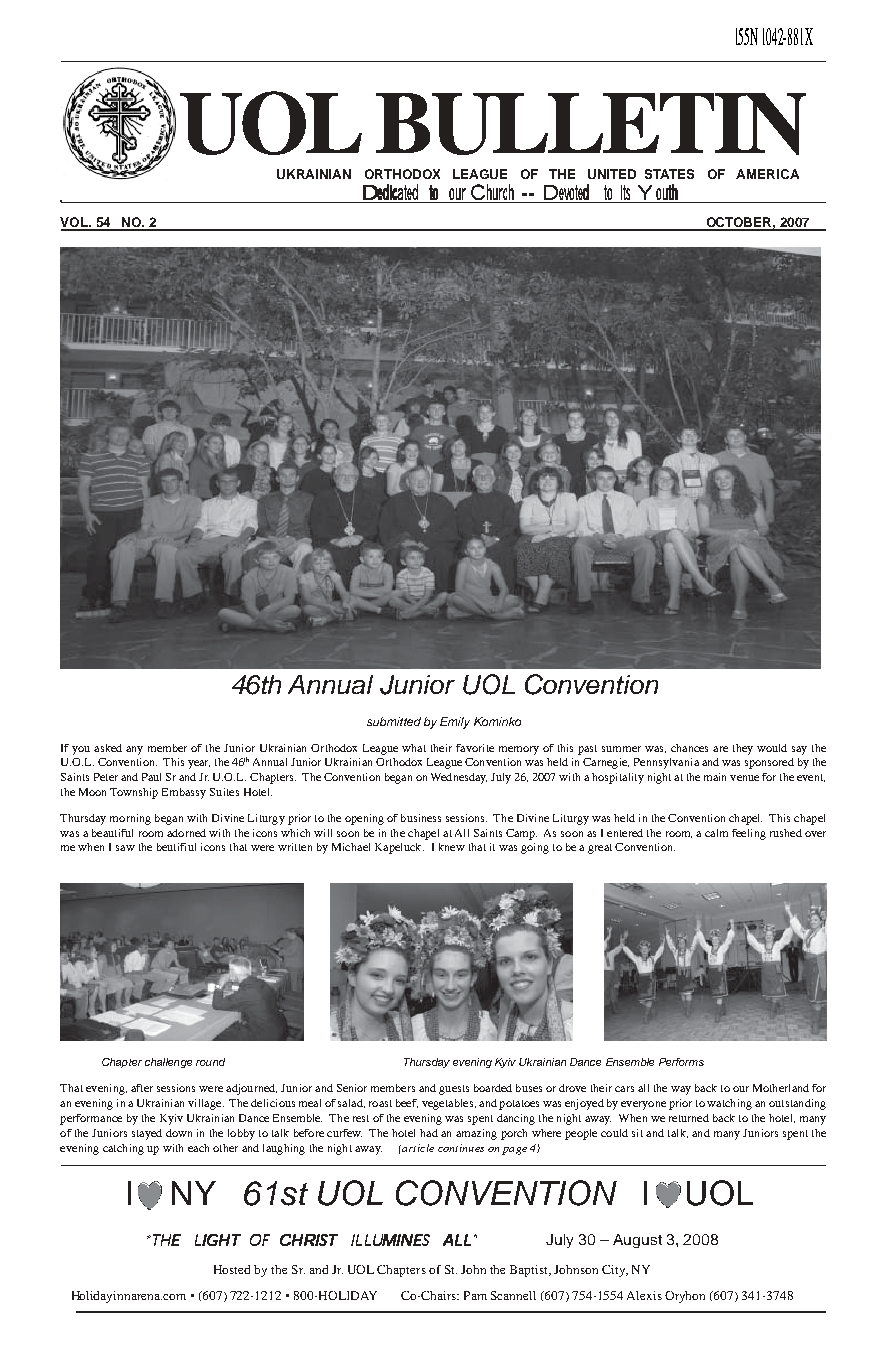 The height and width of the screenshot is (1372, 887). I want to click on business, so click(421, 818).
